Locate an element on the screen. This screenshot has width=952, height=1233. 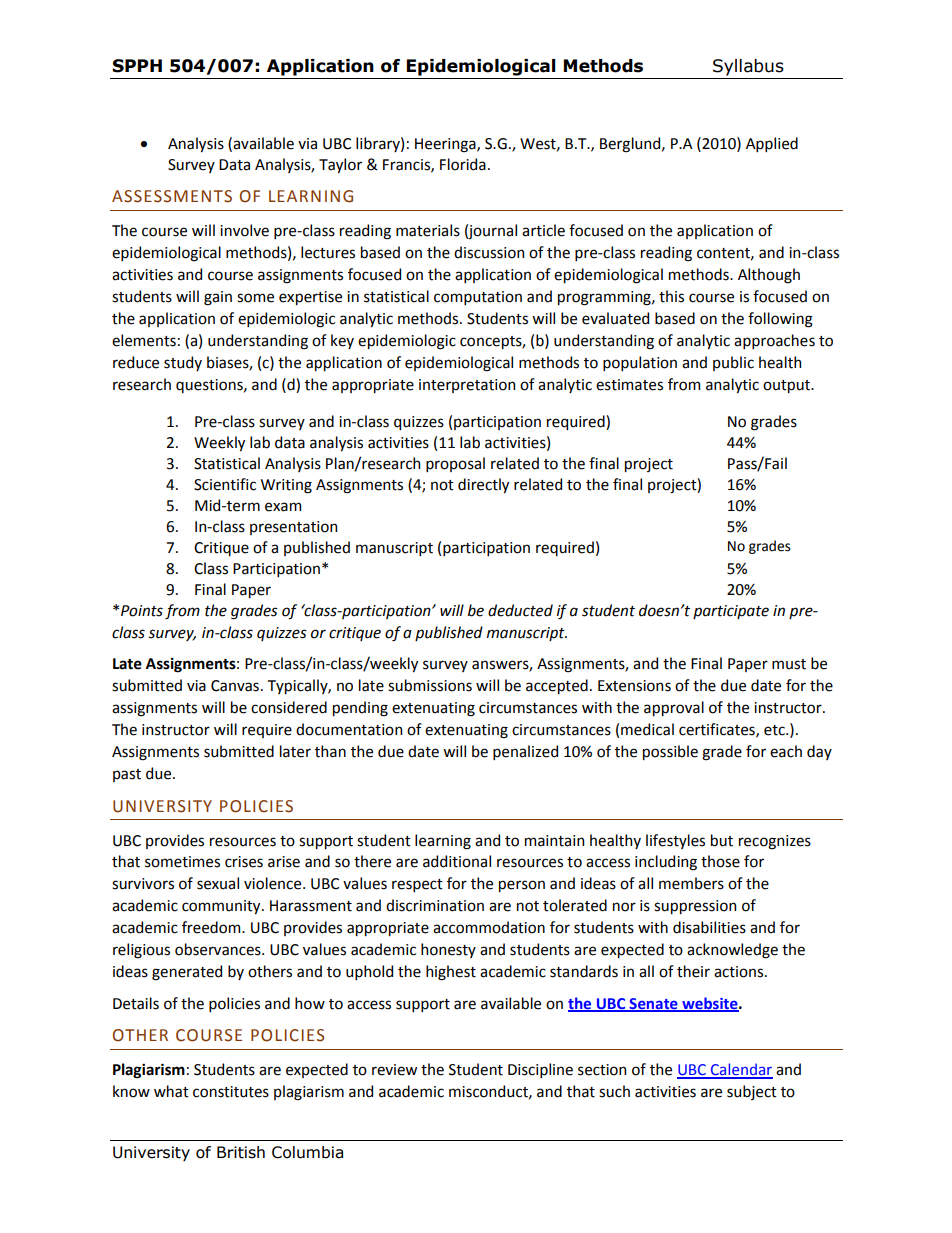
Points is located at coordinates (142, 611).
